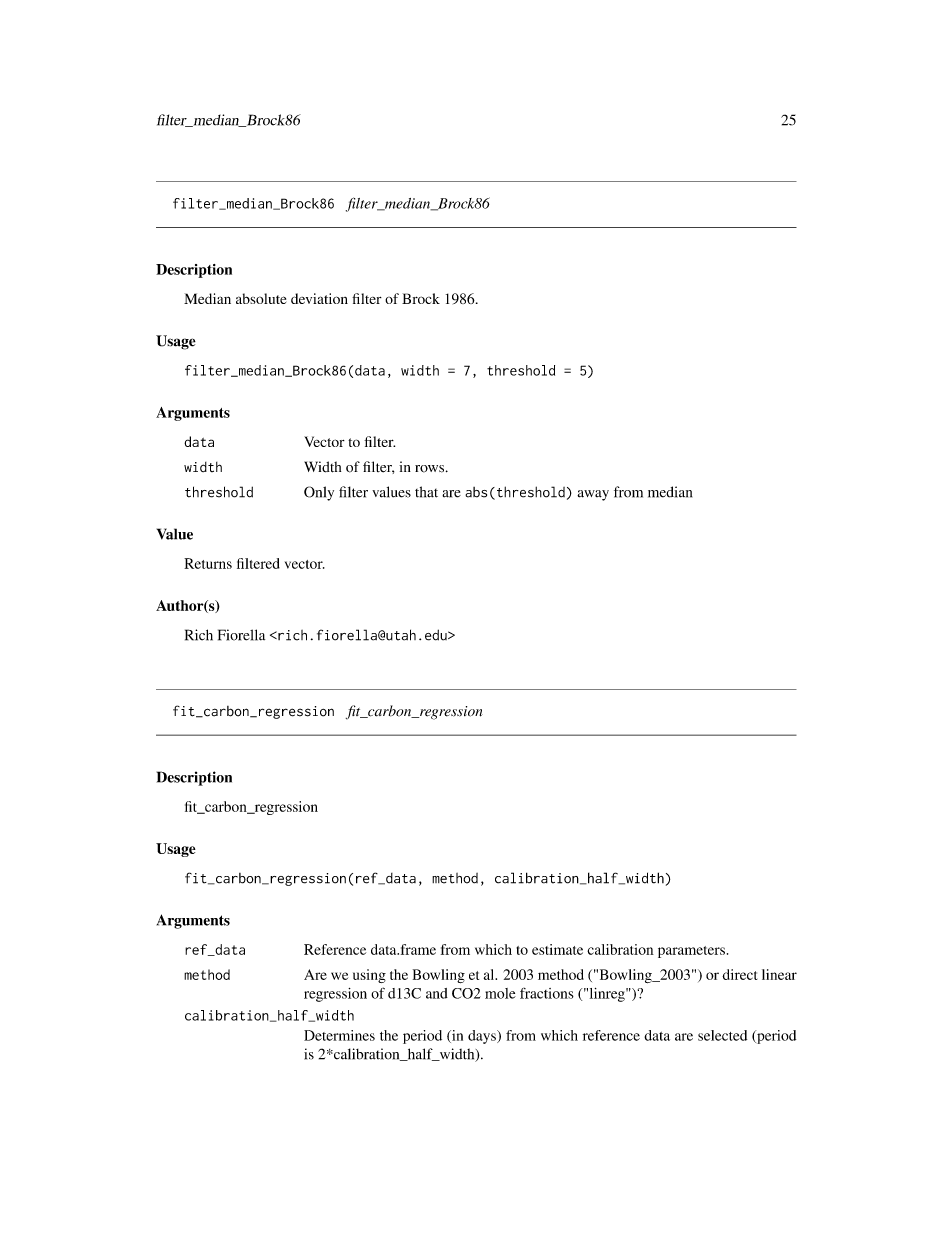 This document has height=1233, width=952. Describe the element at coordinates (557, 949) in the document. I see `estimate` at that location.
